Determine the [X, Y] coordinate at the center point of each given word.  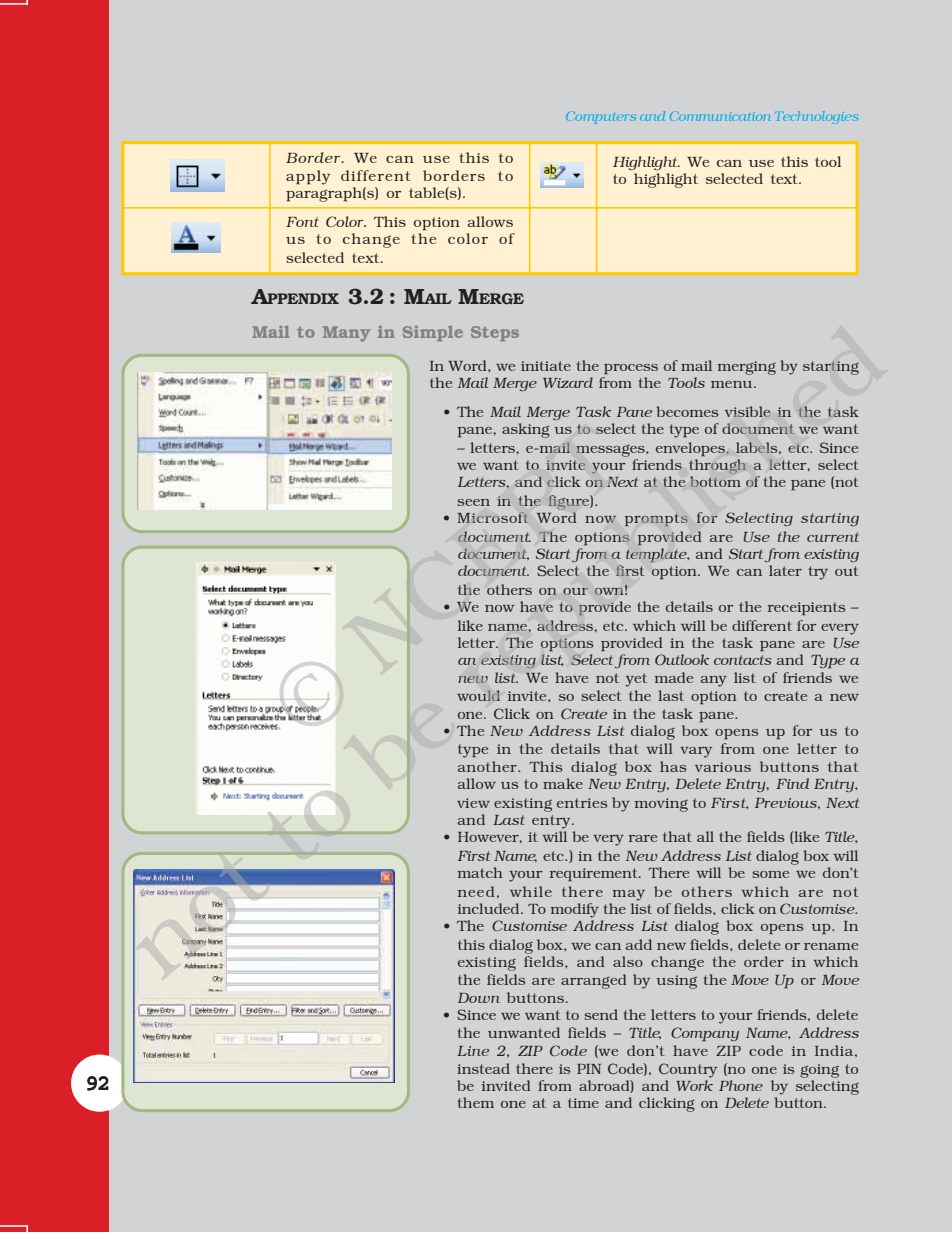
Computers [601, 118]
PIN [589, 1069]
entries [582, 803]
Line [473, 1051]
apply [308, 177]
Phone [741, 1085]
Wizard [568, 382]
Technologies [816, 117]
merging [747, 368]
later [785, 570]
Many [346, 334]
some [770, 874]
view [473, 803]
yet [636, 680]
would [478, 695]
